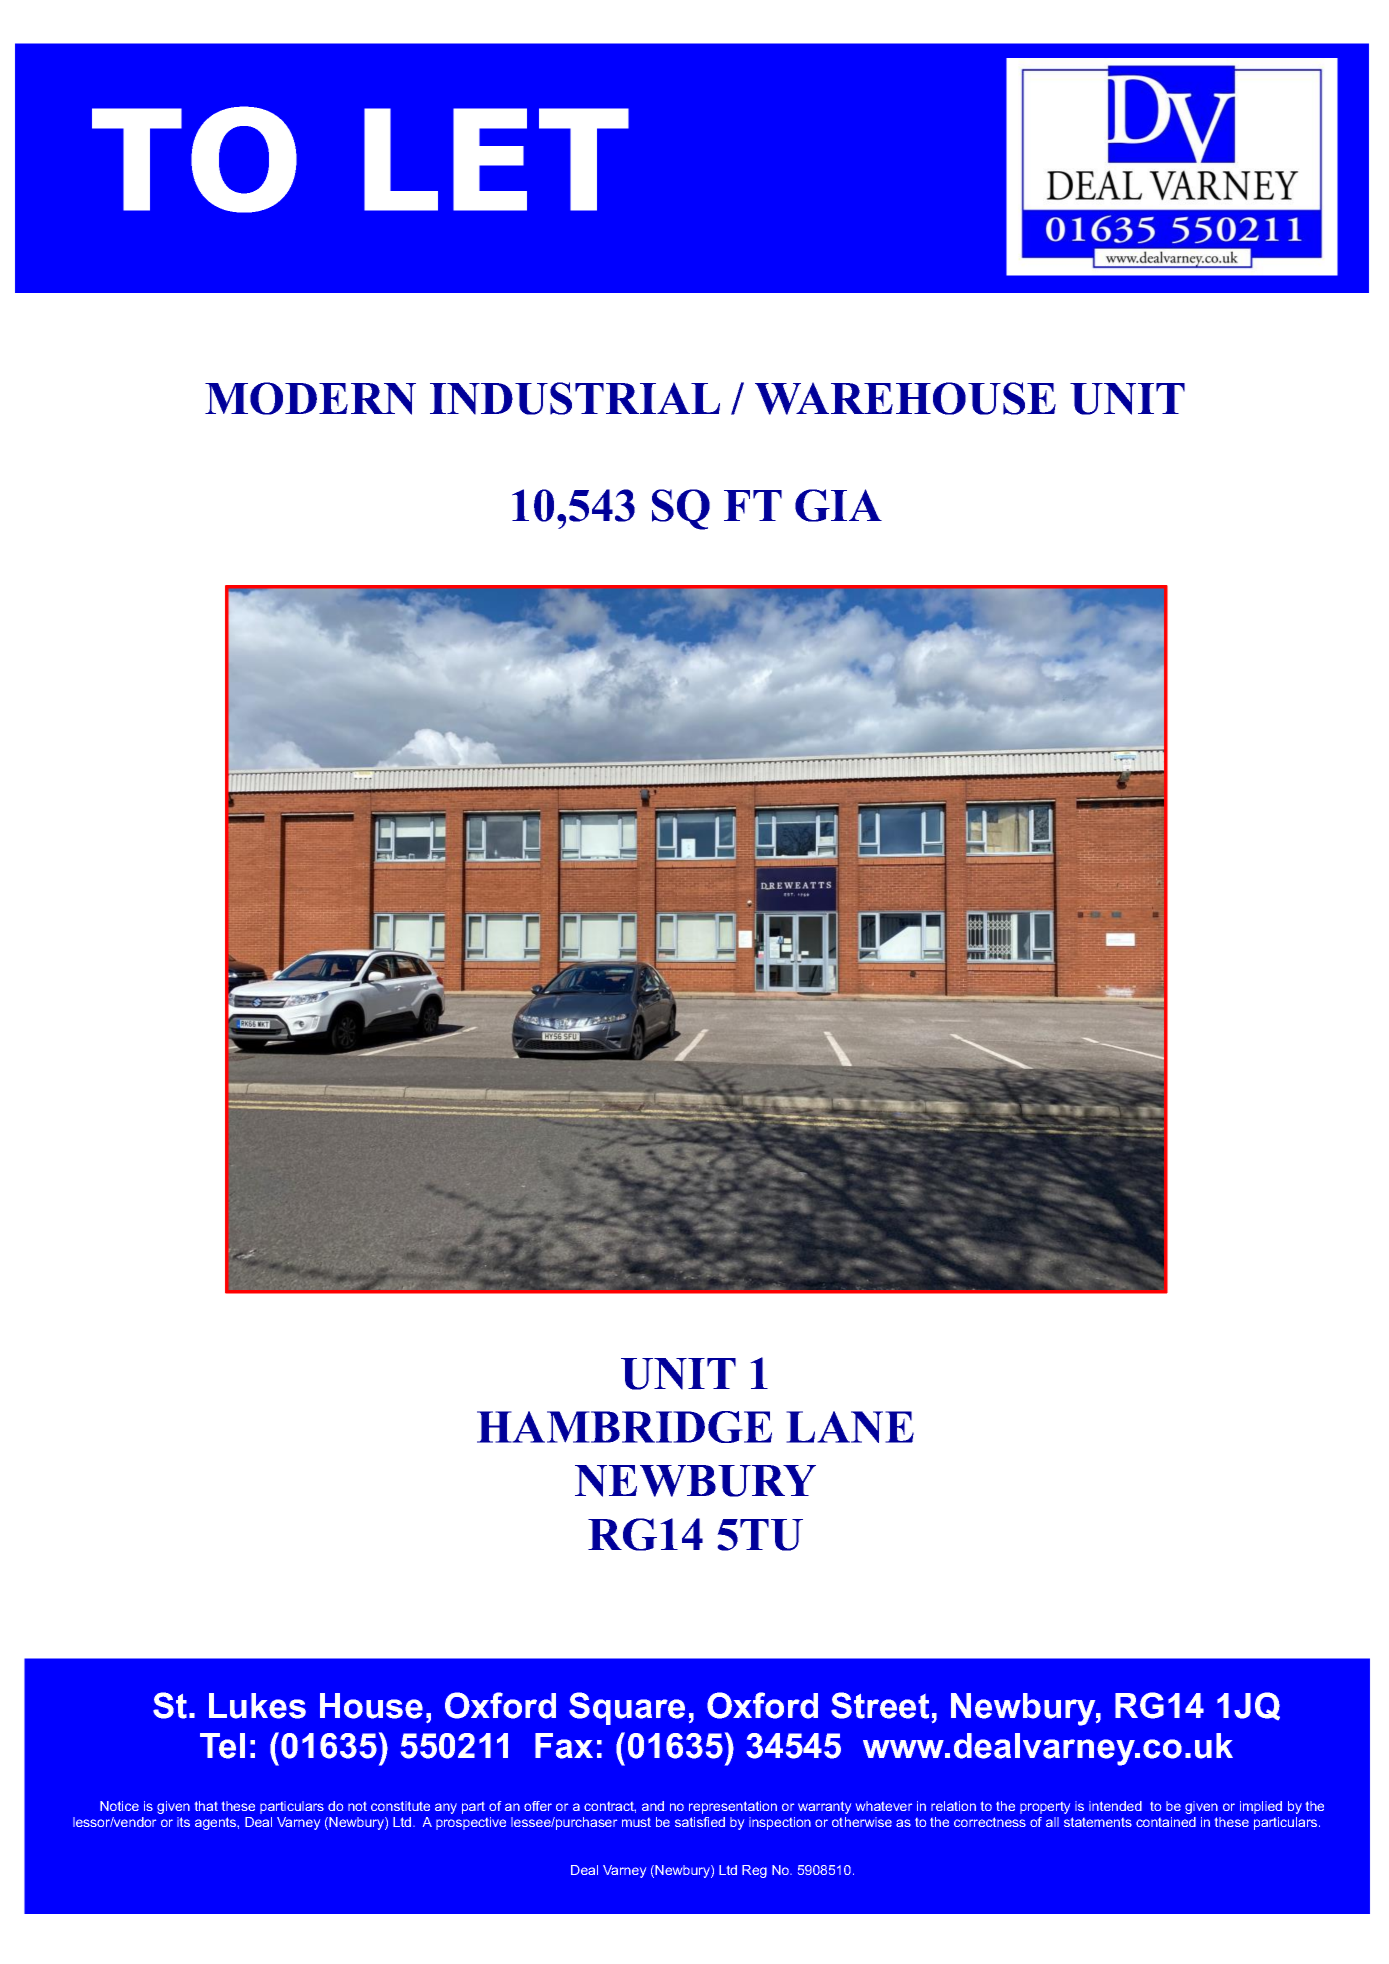 The height and width of the screenshot is (1964, 1389). Describe the element at coordinates (627, 1708) in the screenshot. I see `Square` at that location.
